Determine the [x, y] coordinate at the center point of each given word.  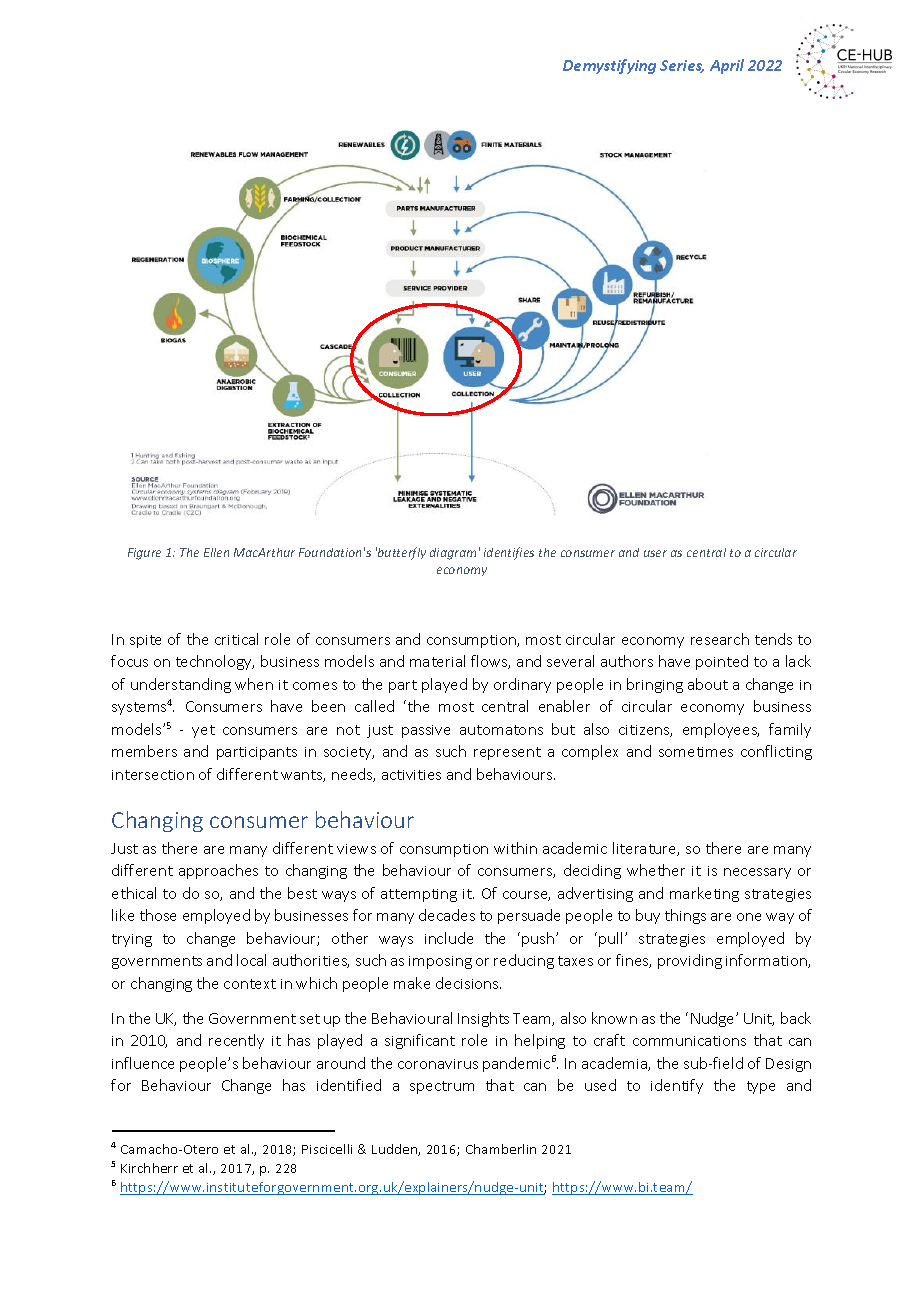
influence [143, 1063]
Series [682, 66]
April [727, 66]
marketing [704, 894]
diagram [453, 554]
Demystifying [609, 66]
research [720, 639]
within [515, 848]
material [437, 661]
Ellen [216, 552]
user [655, 553]
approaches [218, 871]
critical [236, 639]
